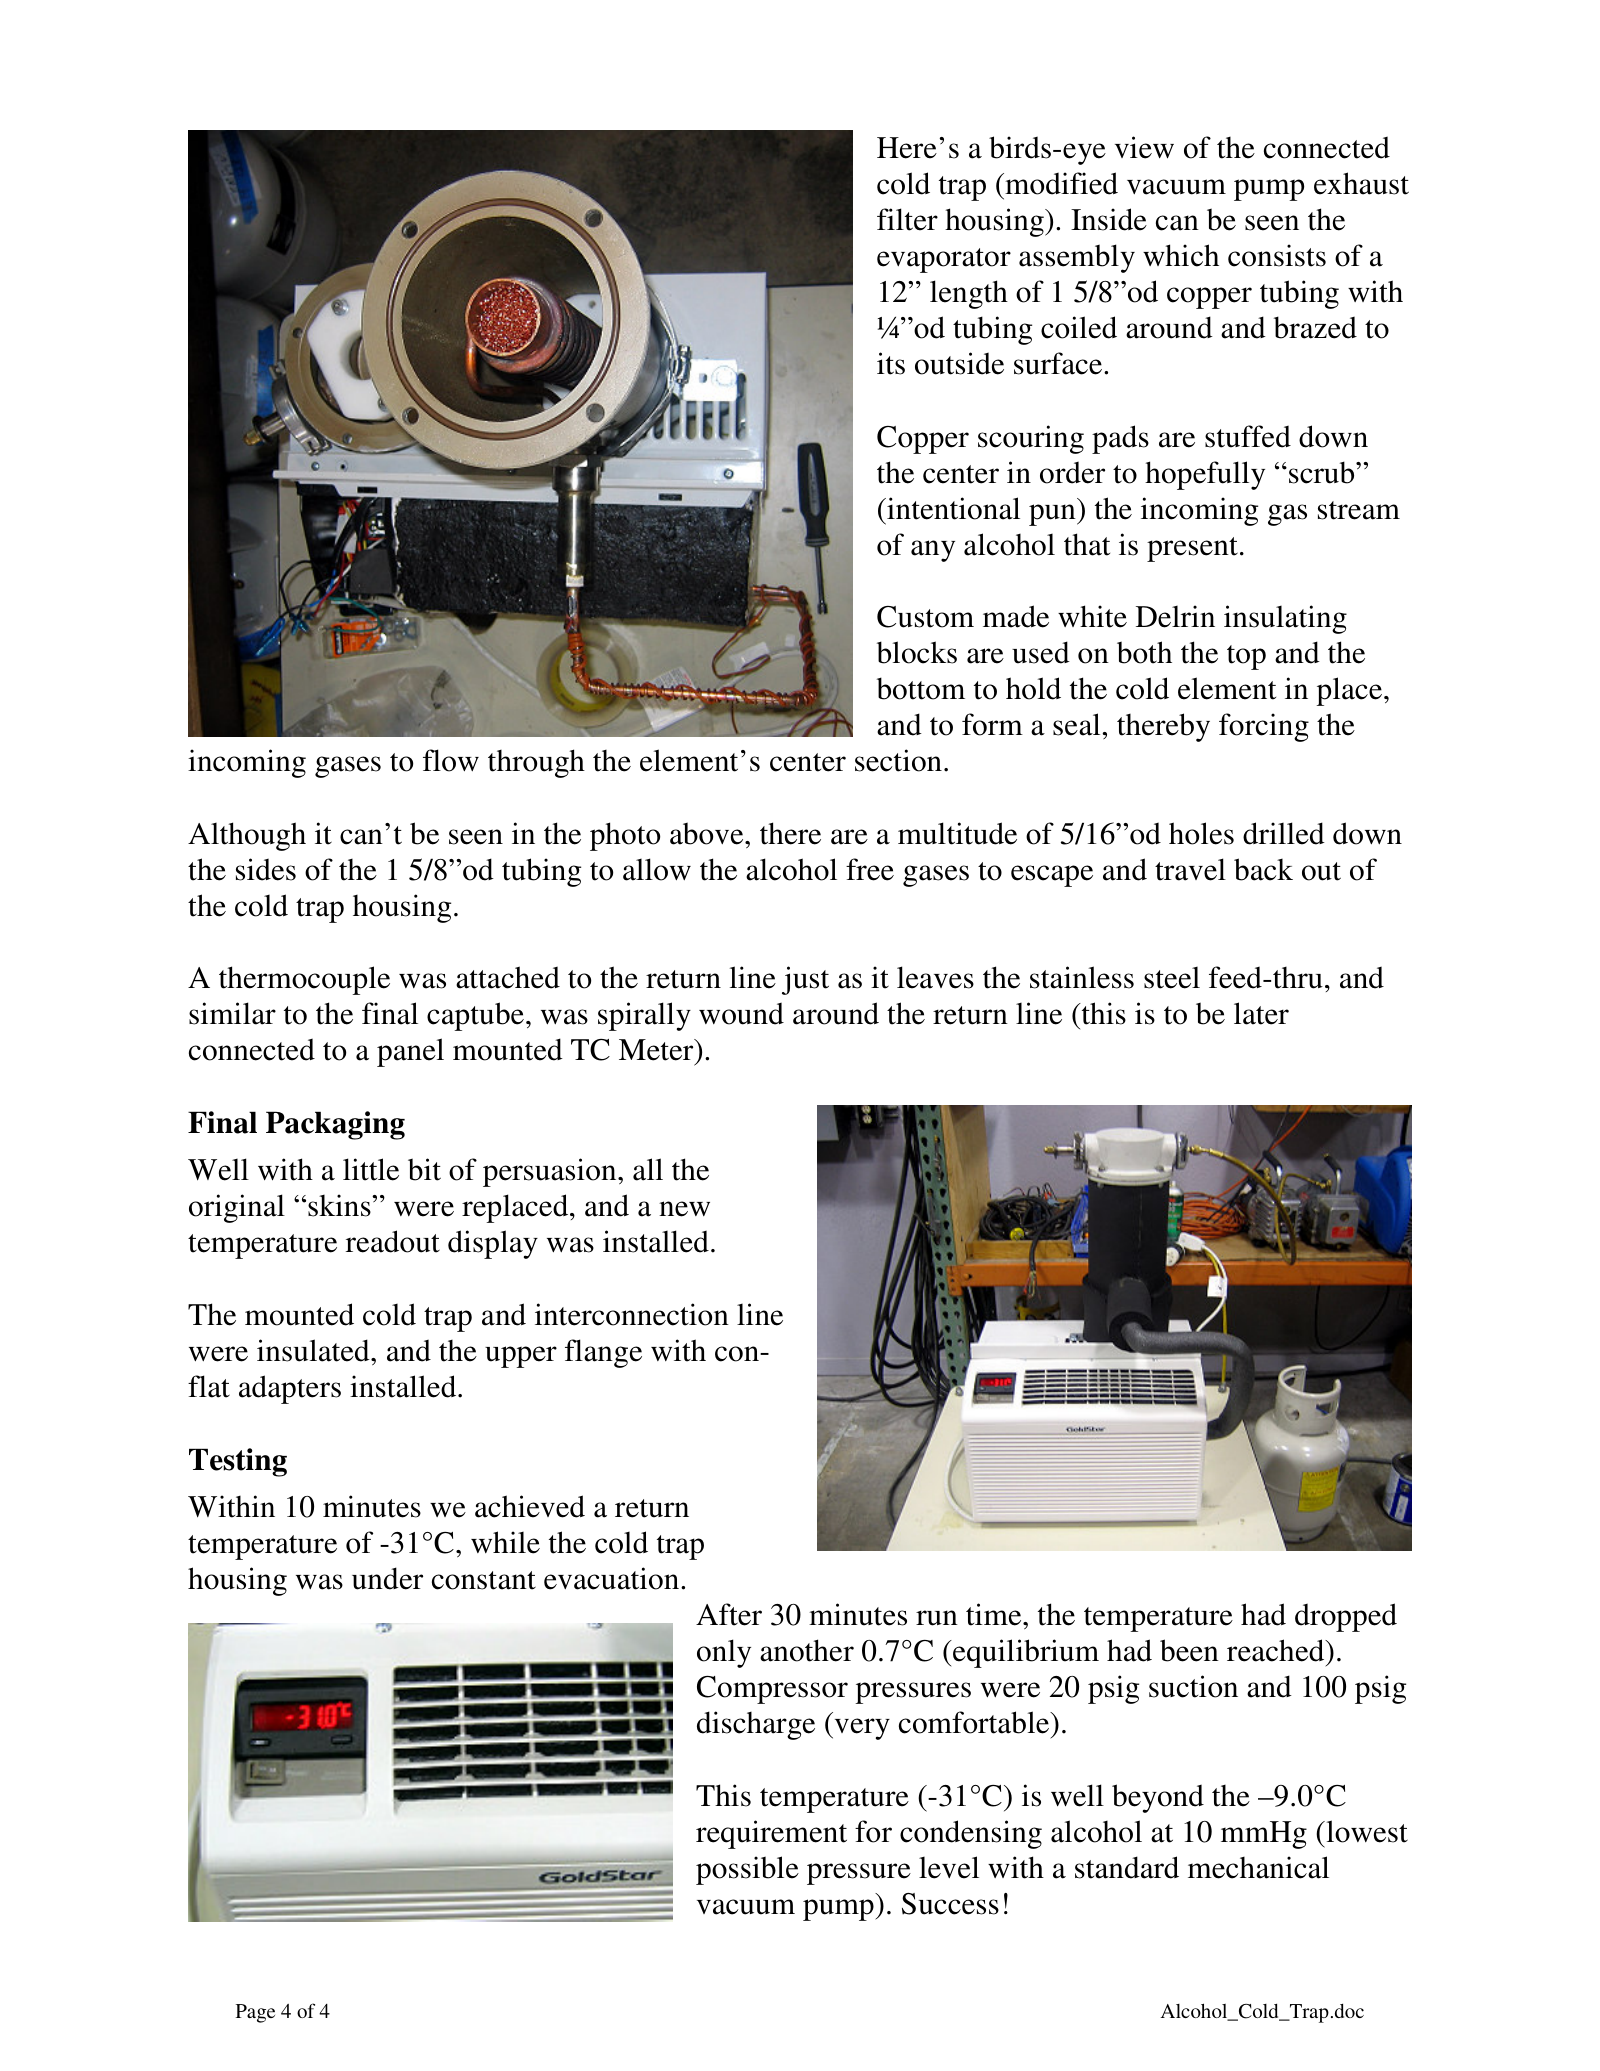 The image size is (1600, 2071). What do you see at coordinates (314, 1350) in the screenshot?
I see `insulated` at bounding box center [314, 1350].
